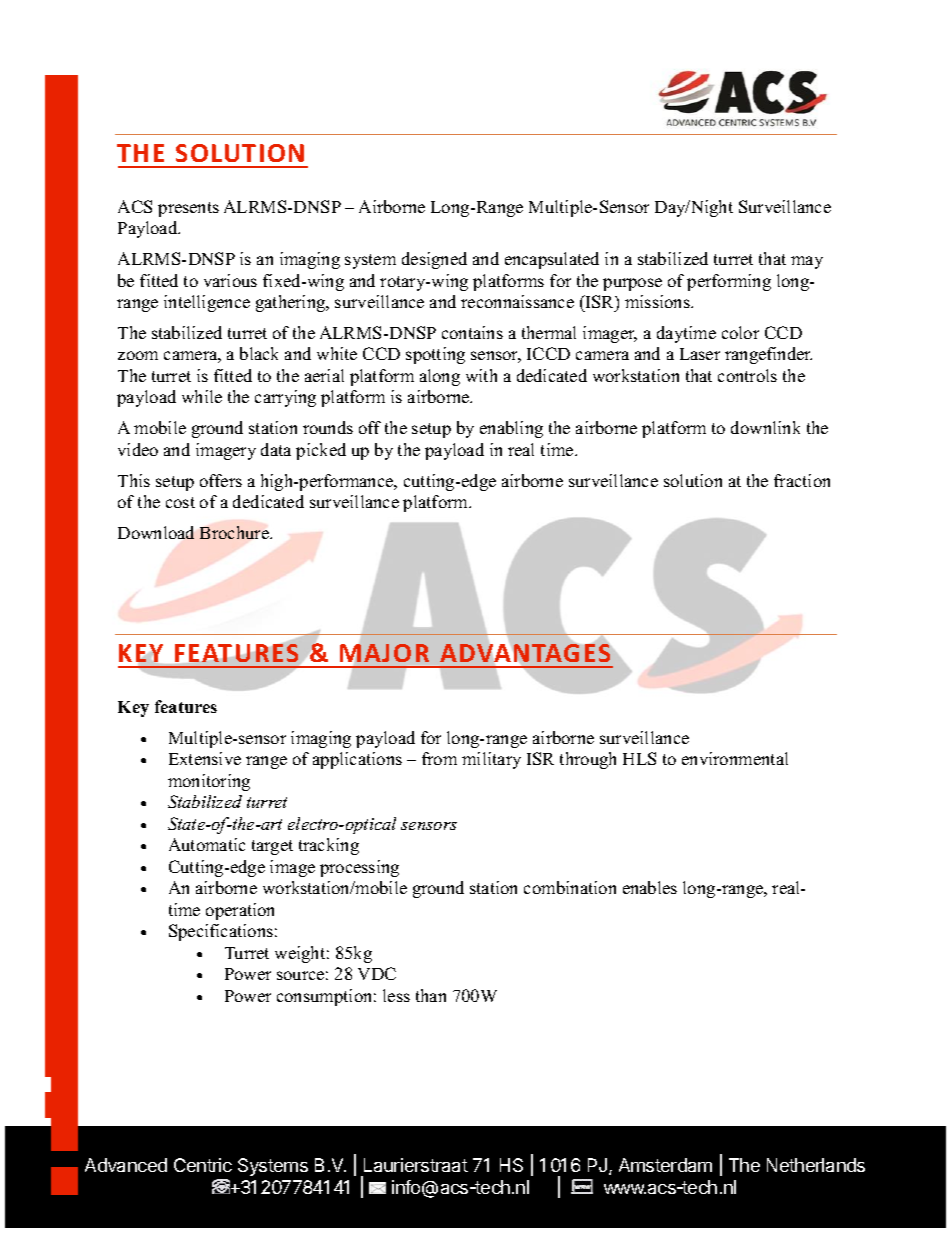  I want to click on designed, so click(434, 260).
